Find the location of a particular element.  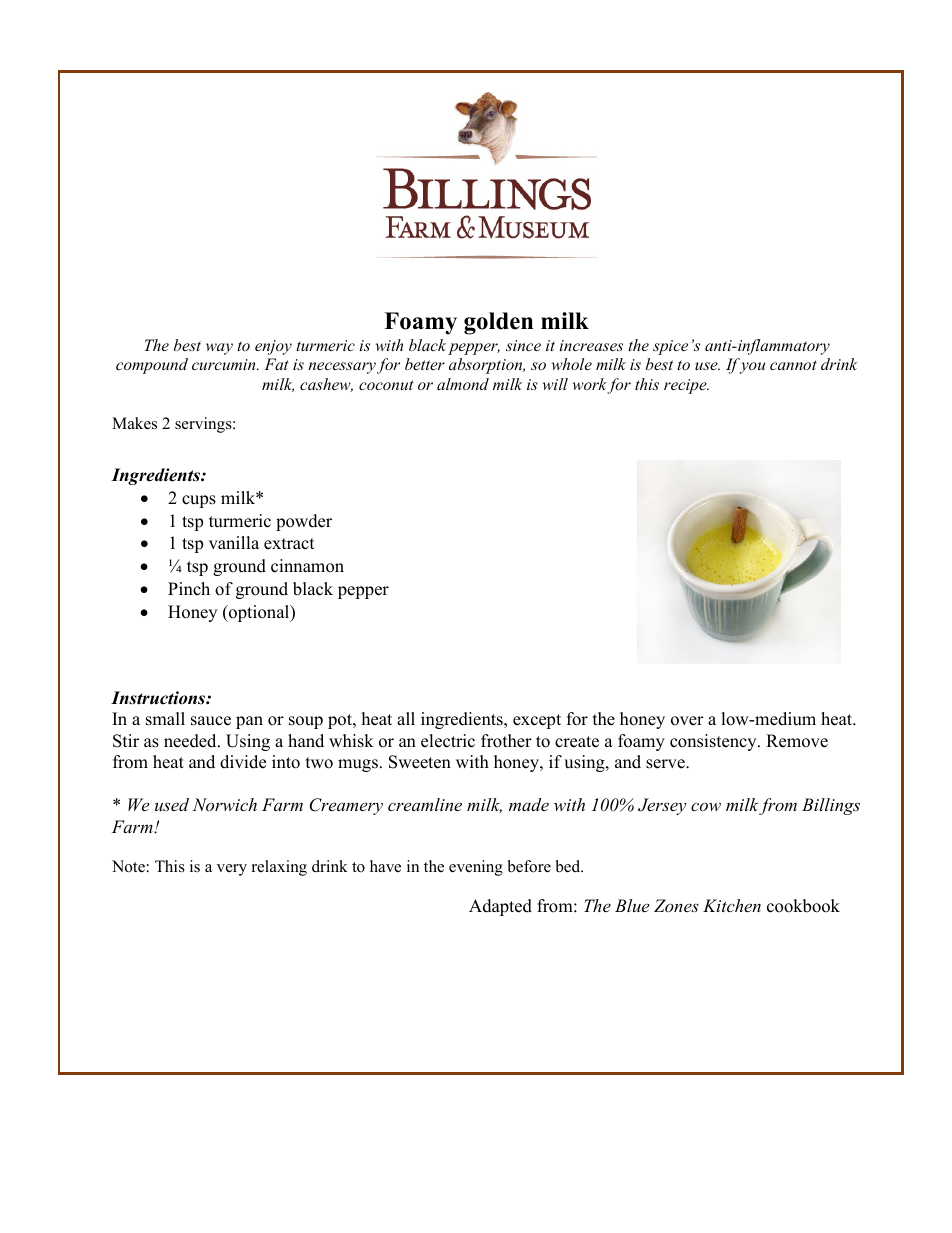

very is located at coordinates (232, 870).
